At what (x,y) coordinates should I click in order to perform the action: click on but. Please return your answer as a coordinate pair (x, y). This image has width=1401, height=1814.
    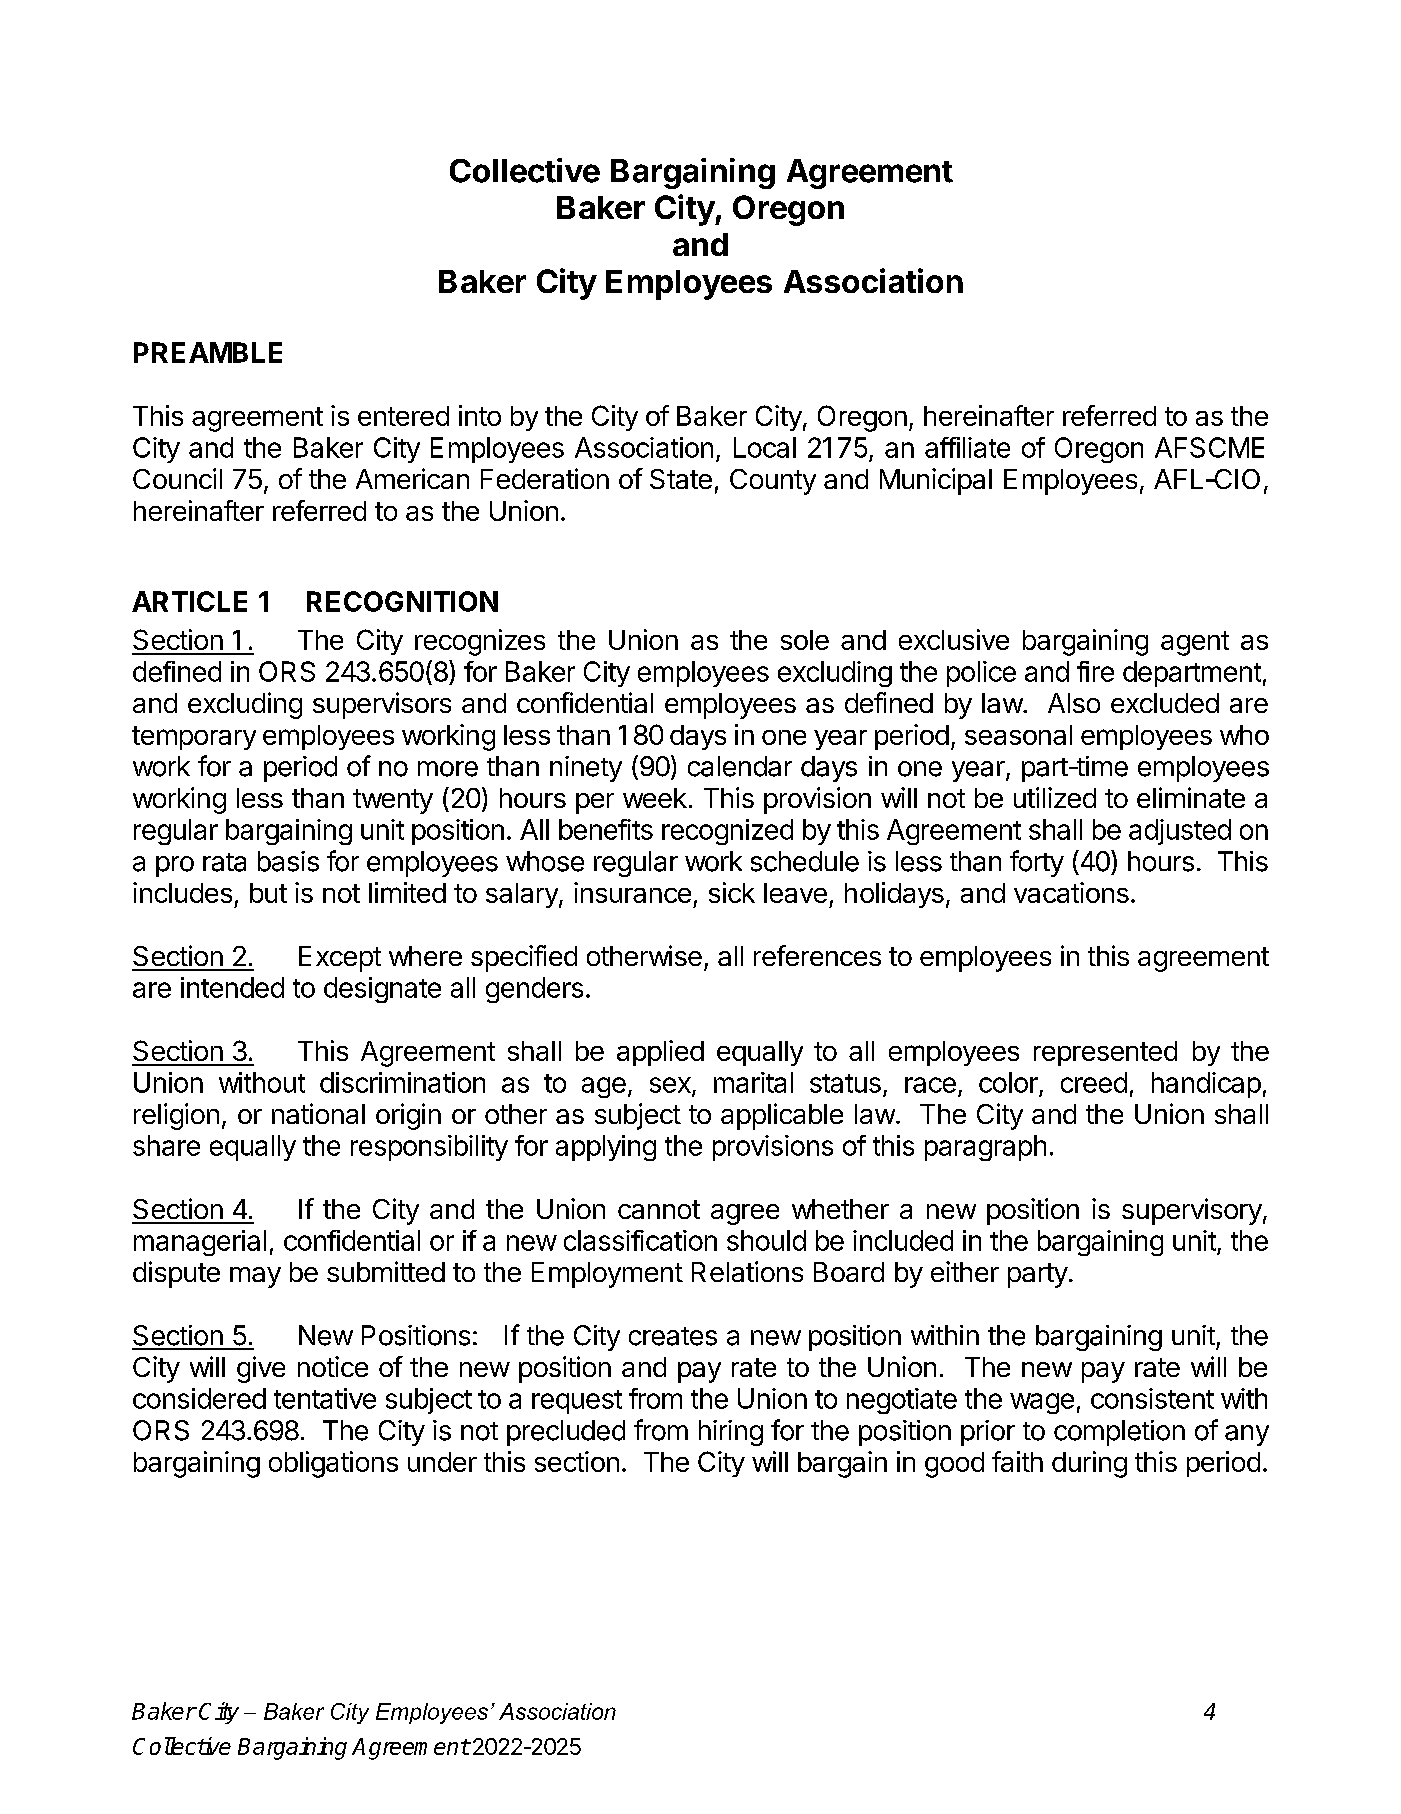
    Looking at the image, I should click on (268, 893).
